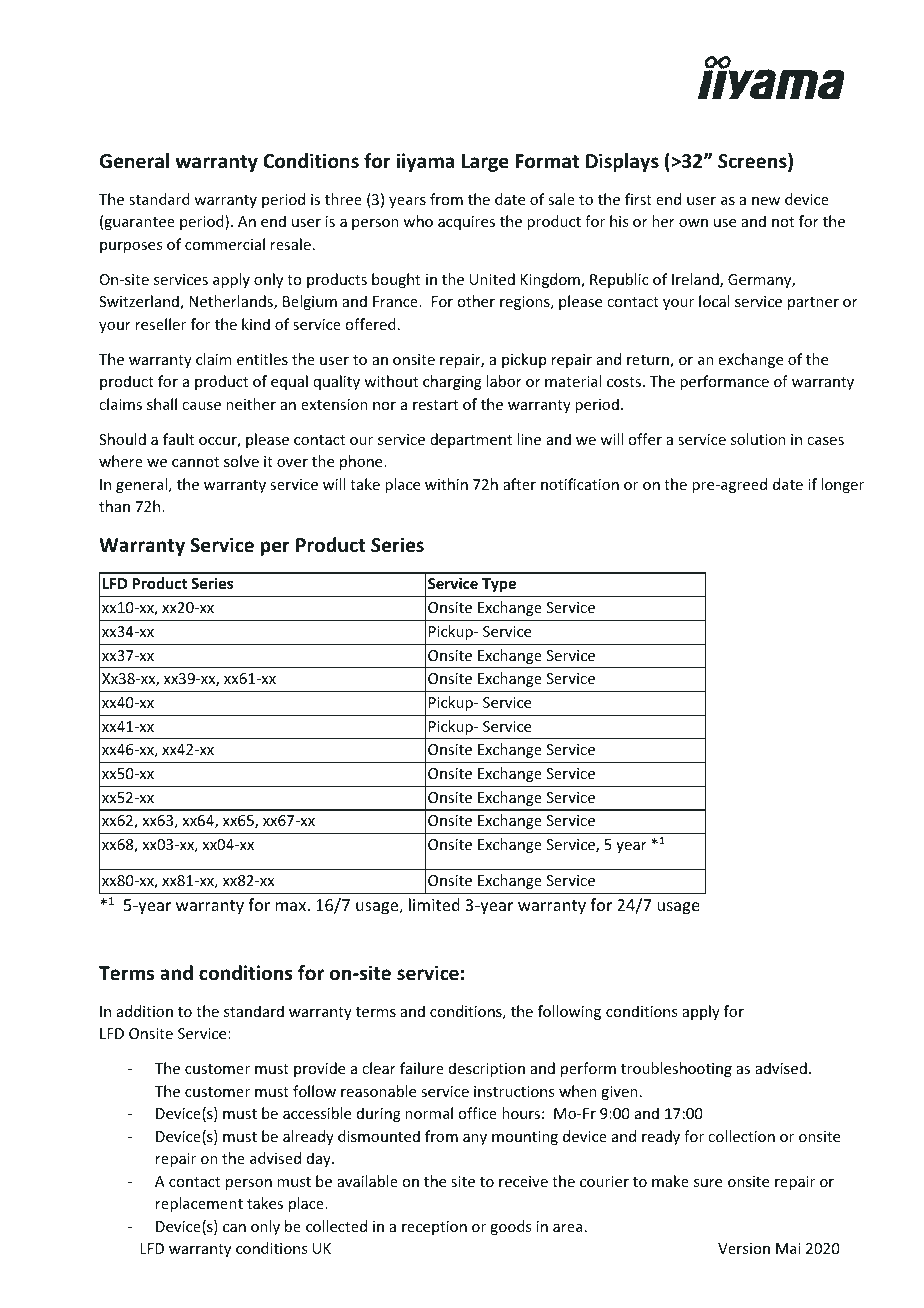 The height and width of the document is (1308, 924). Describe the element at coordinates (766, 201) in the document. I see `new` at that location.
